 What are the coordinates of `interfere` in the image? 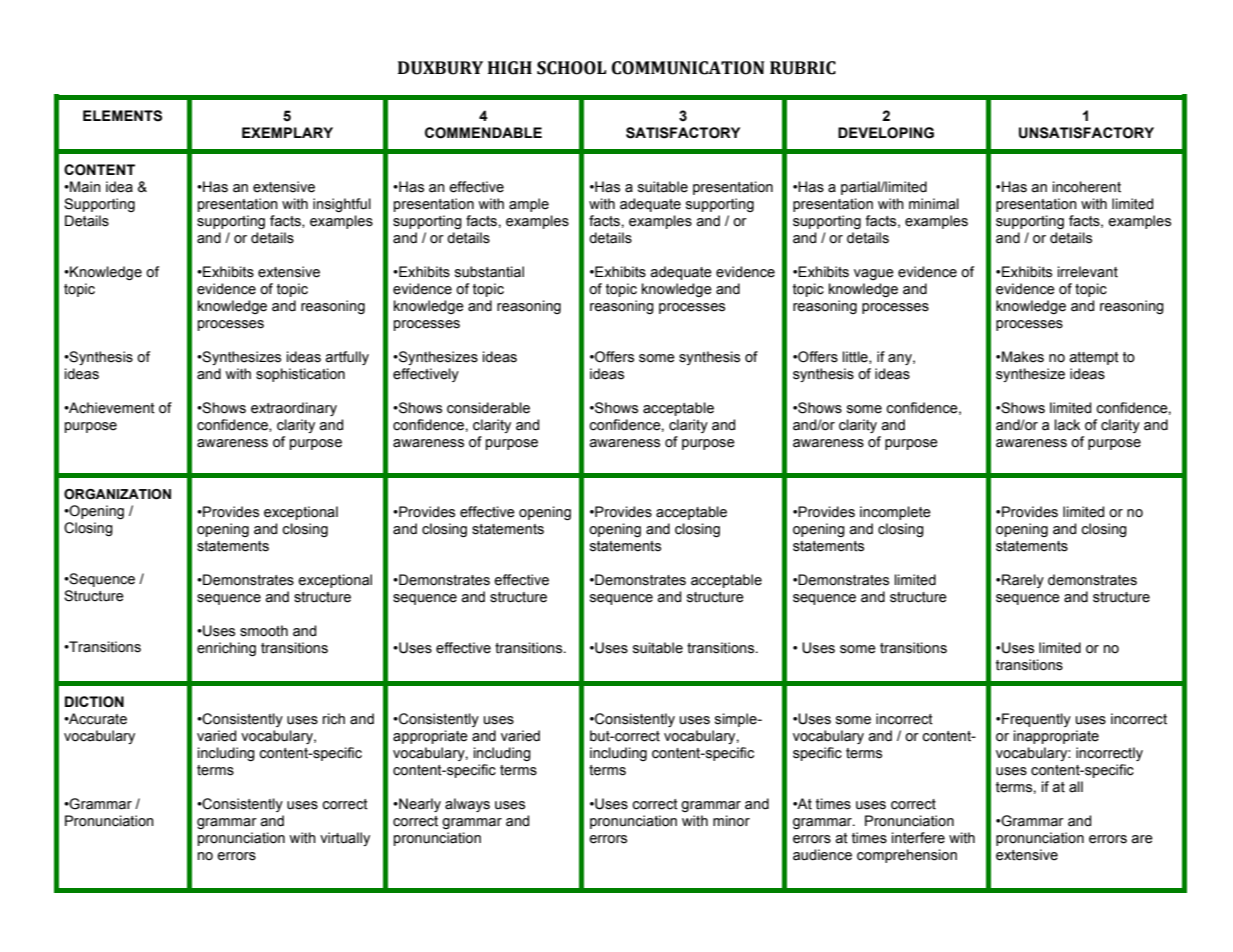 It's located at (918, 838).
